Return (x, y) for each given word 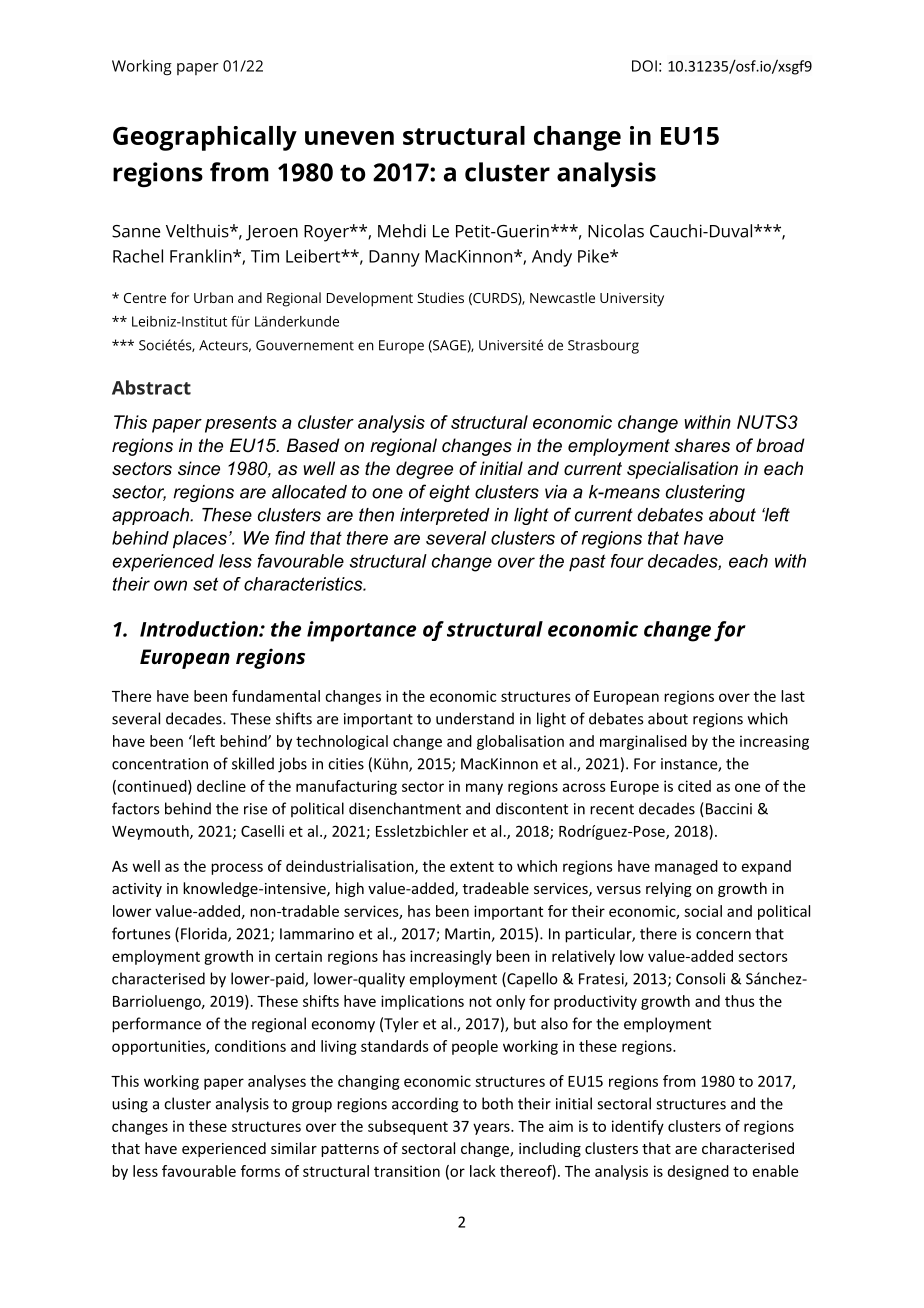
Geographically (205, 138)
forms (260, 1171)
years (492, 1129)
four (627, 561)
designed (698, 1172)
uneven (349, 138)
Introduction (200, 629)
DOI (644, 66)
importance (361, 631)
